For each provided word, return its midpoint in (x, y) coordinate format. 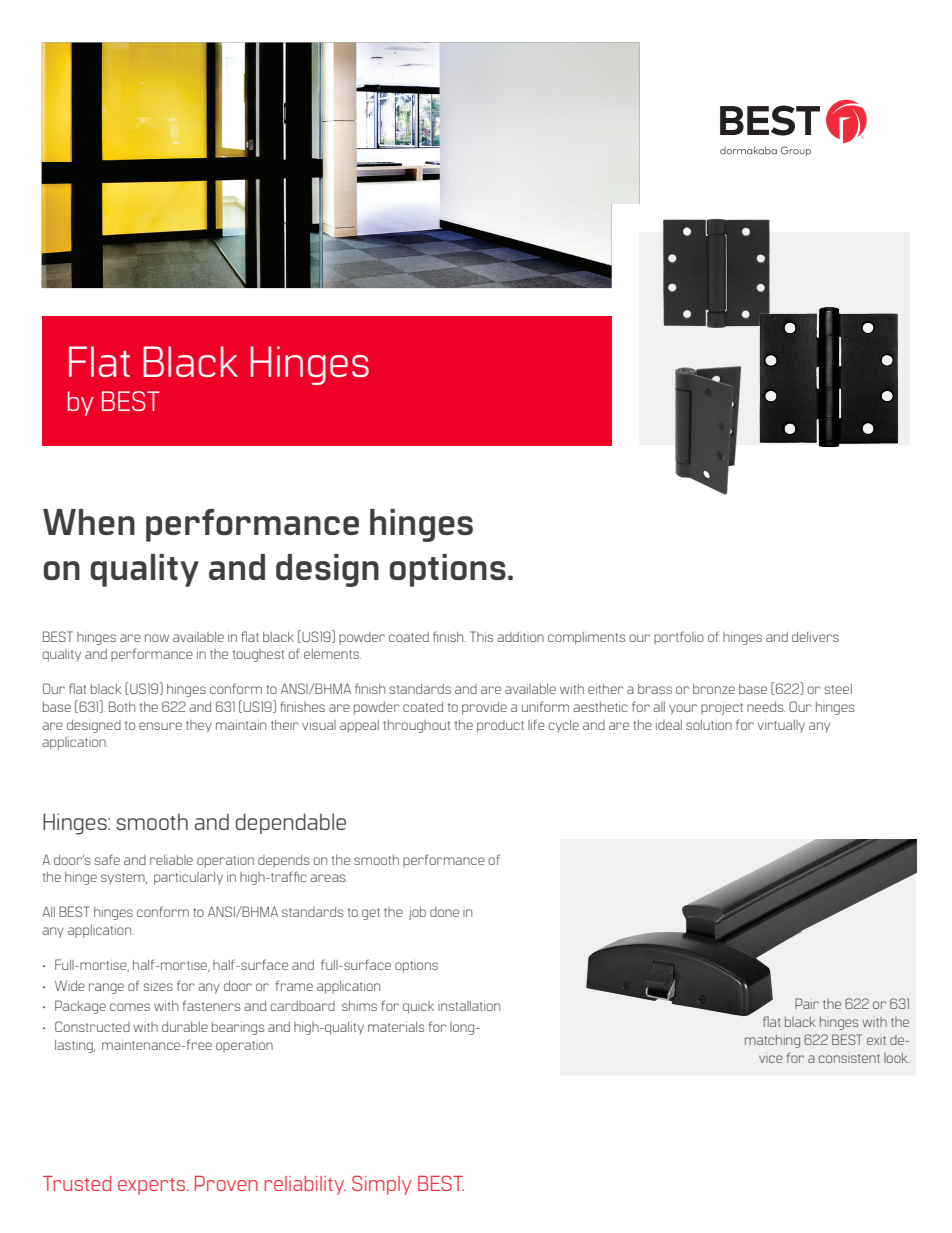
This (481, 636)
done (444, 912)
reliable (171, 860)
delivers (815, 637)
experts (153, 1186)
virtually (781, 726)
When (89, 522)
